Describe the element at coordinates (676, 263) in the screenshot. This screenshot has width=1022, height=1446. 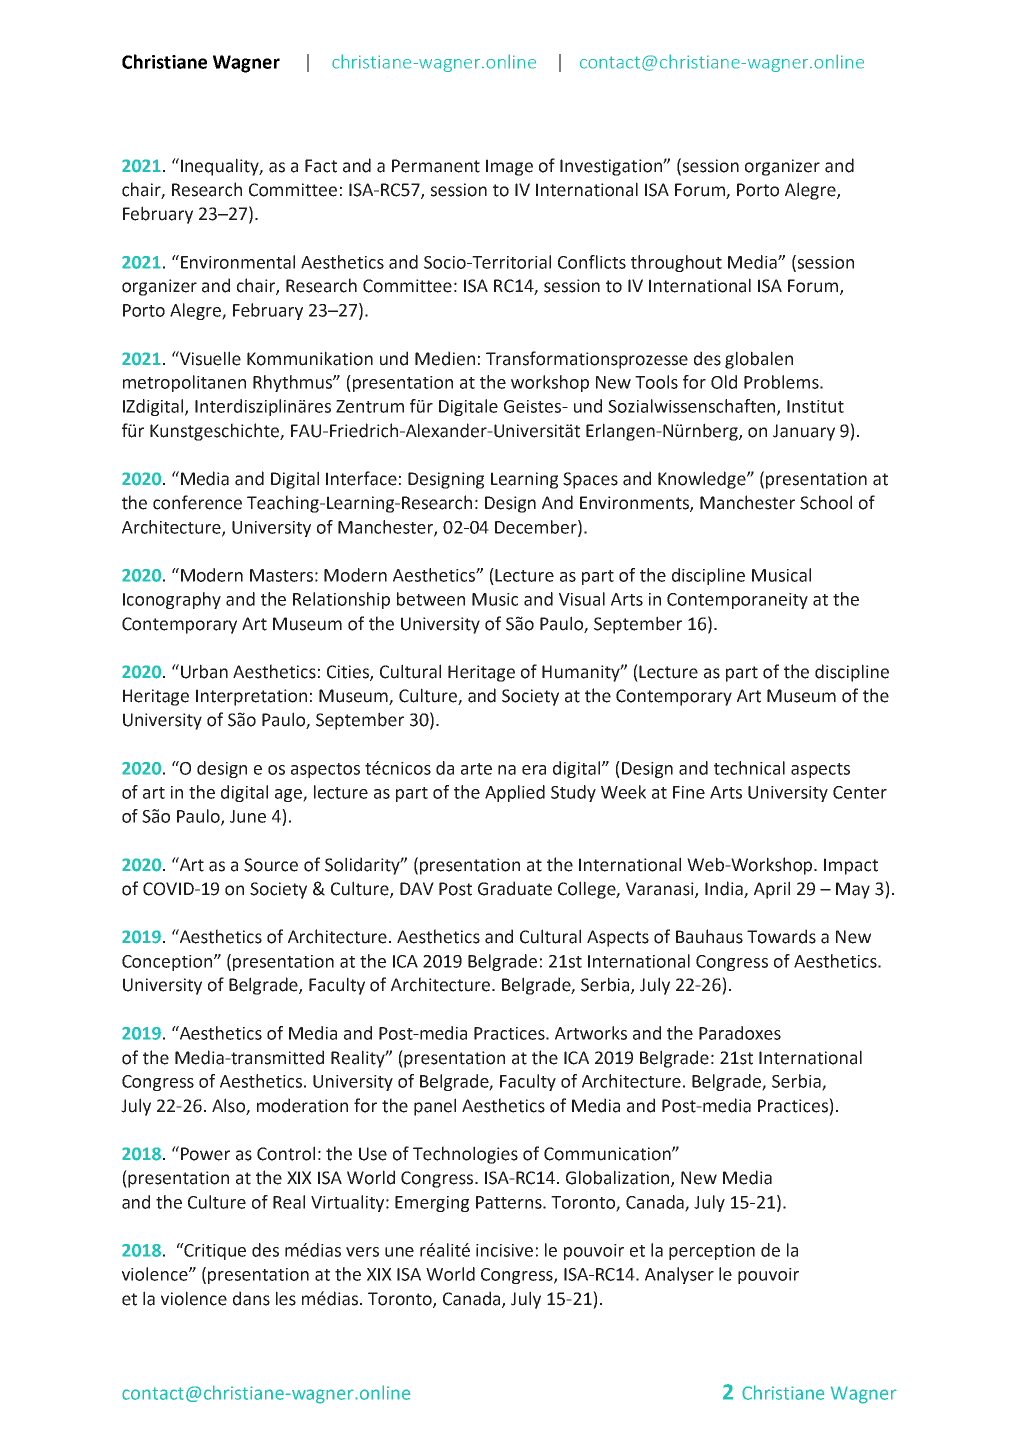
I see `throughout` at that location.
